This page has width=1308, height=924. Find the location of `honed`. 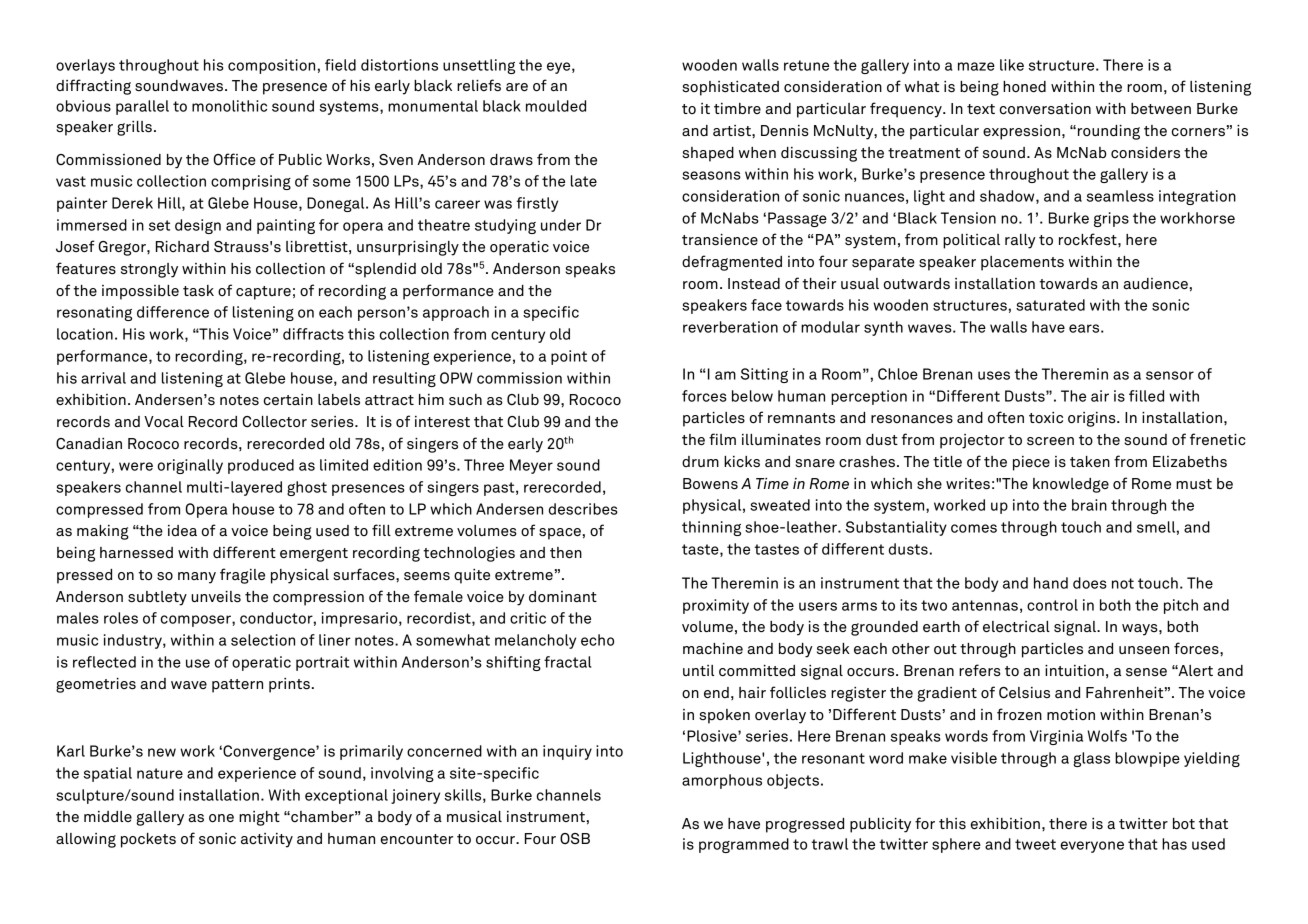

honed is located at coordinates (1024, 86).
